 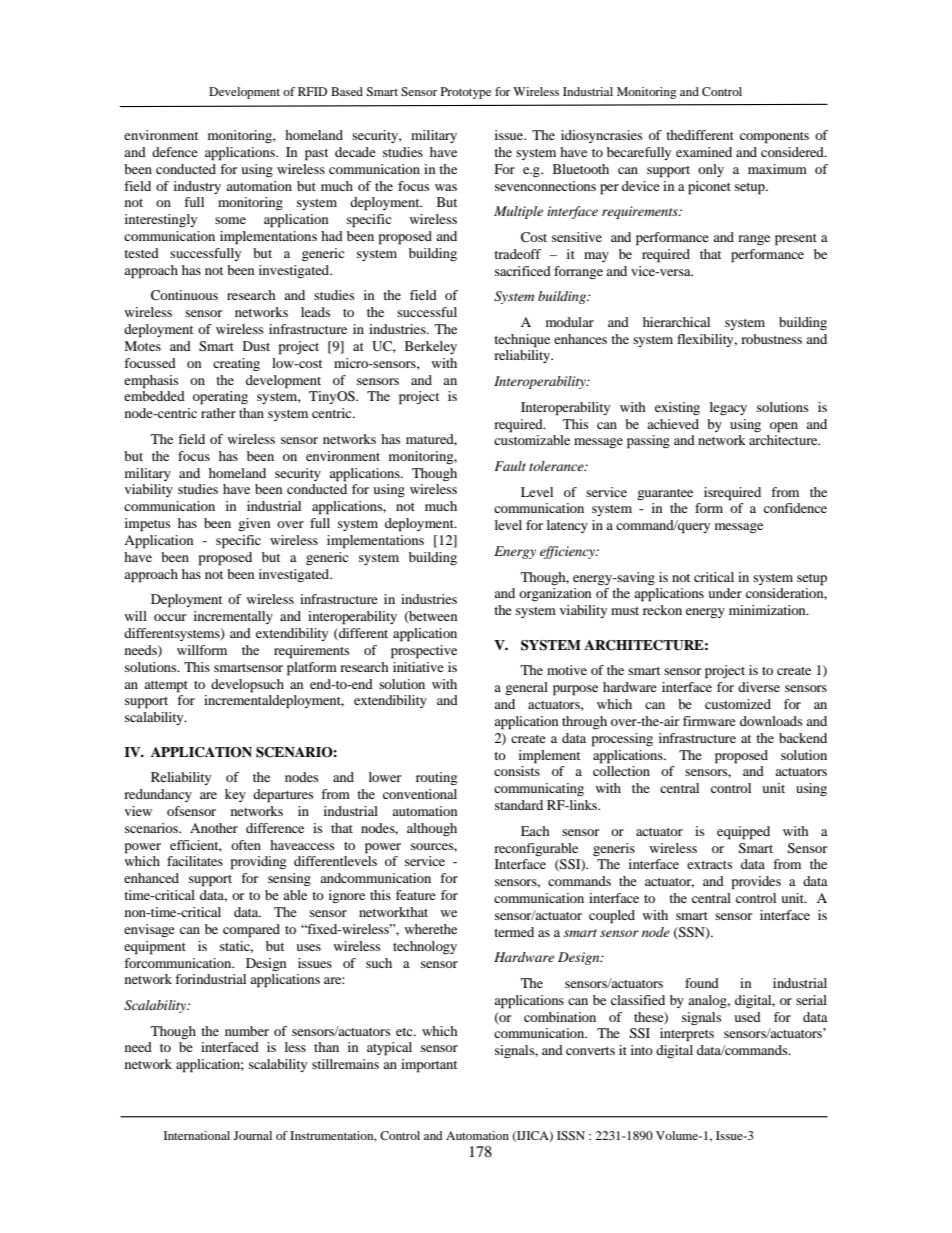 I want to click on equipped, so click(x=743, y=833).
